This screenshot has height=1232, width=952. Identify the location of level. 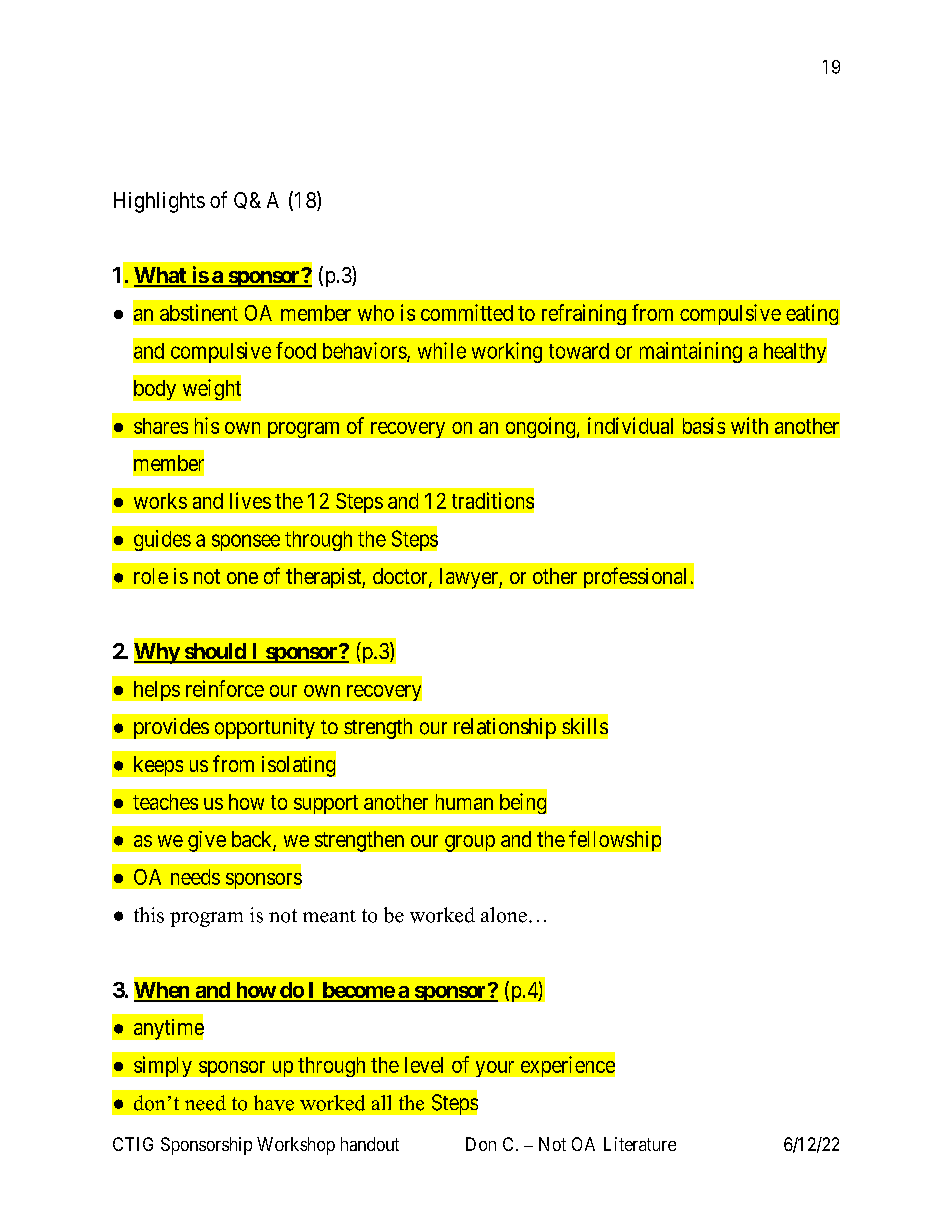
(424, 1065).
